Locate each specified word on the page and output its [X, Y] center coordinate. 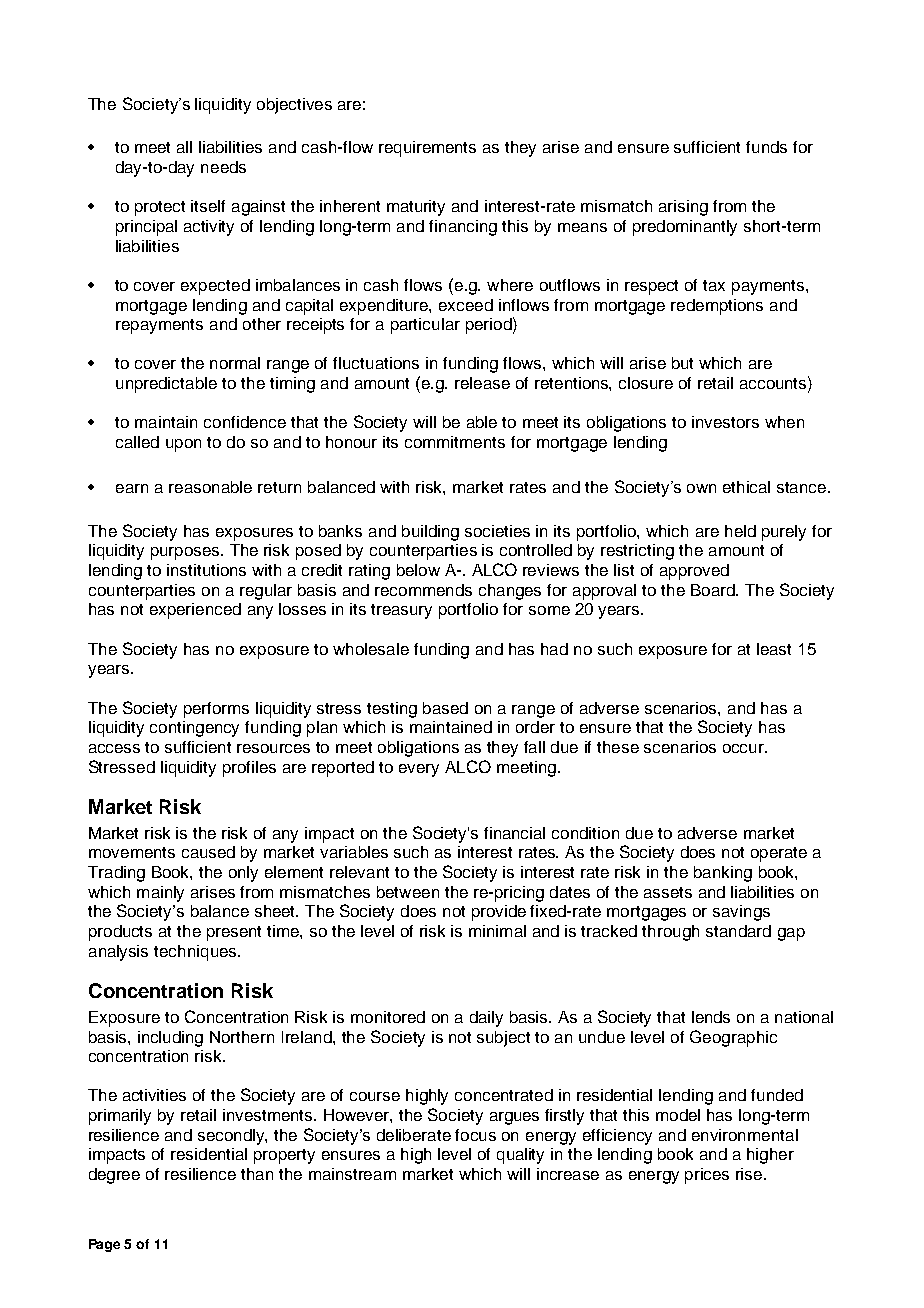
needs [223, 167]
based [445, 708]
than [257, 1174]
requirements [427, 149]
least [774, 649]
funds [766, 147]
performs [216, 710]
